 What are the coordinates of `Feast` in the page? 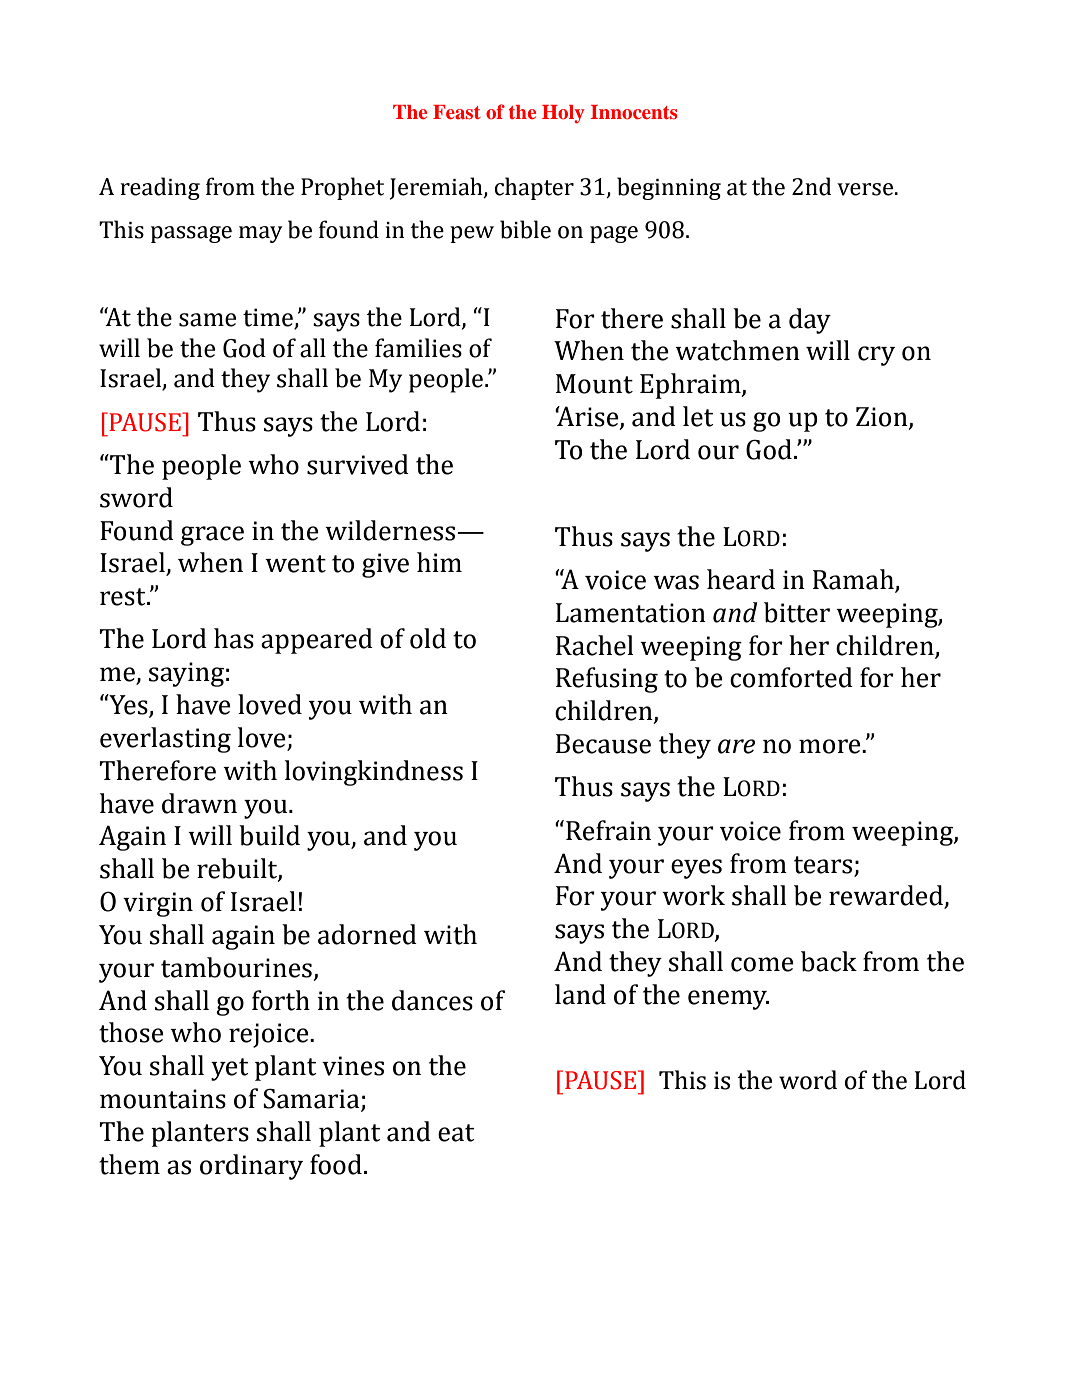 It's located at (457, 112).
